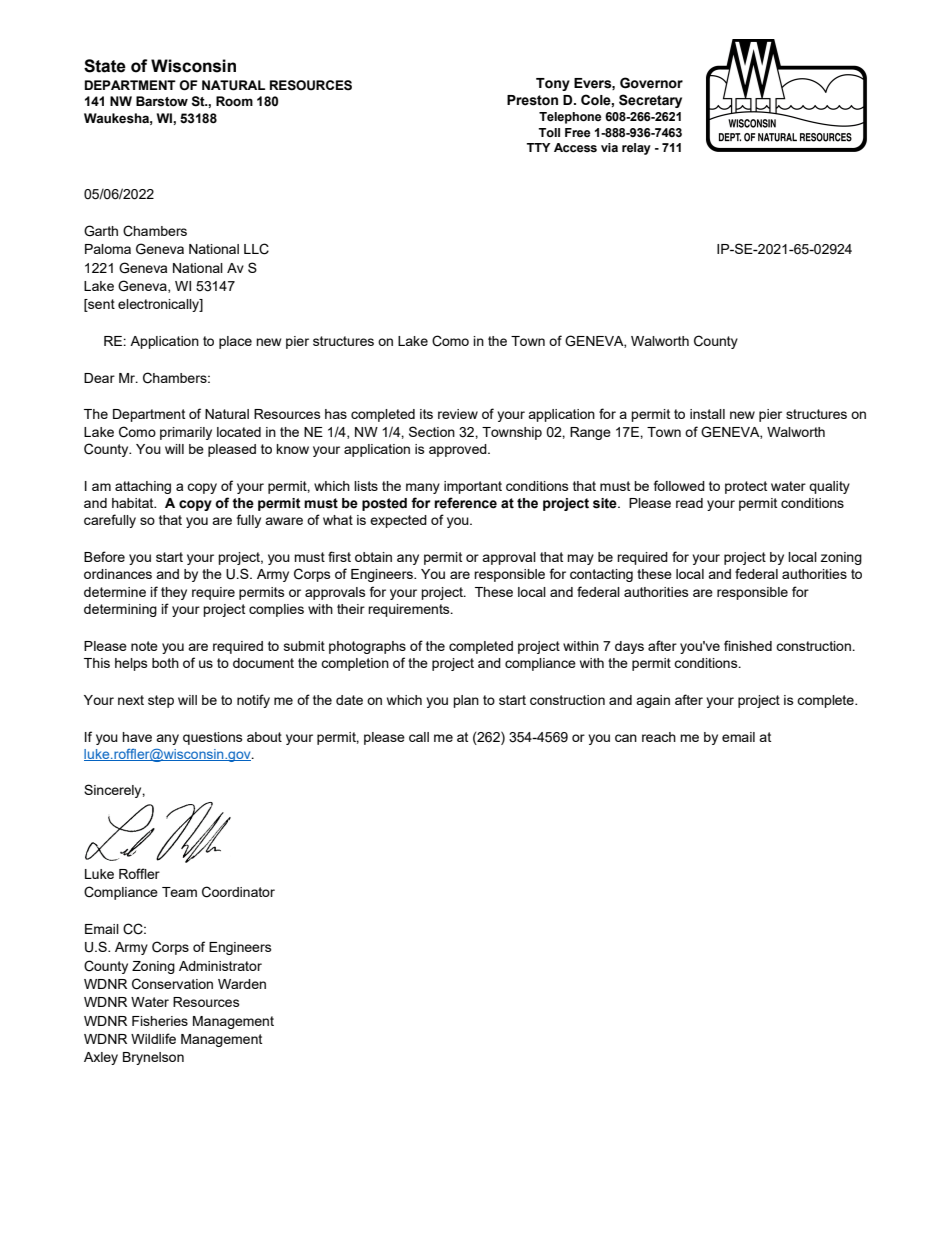  I want to click on Barstow, so click(162, 101).
